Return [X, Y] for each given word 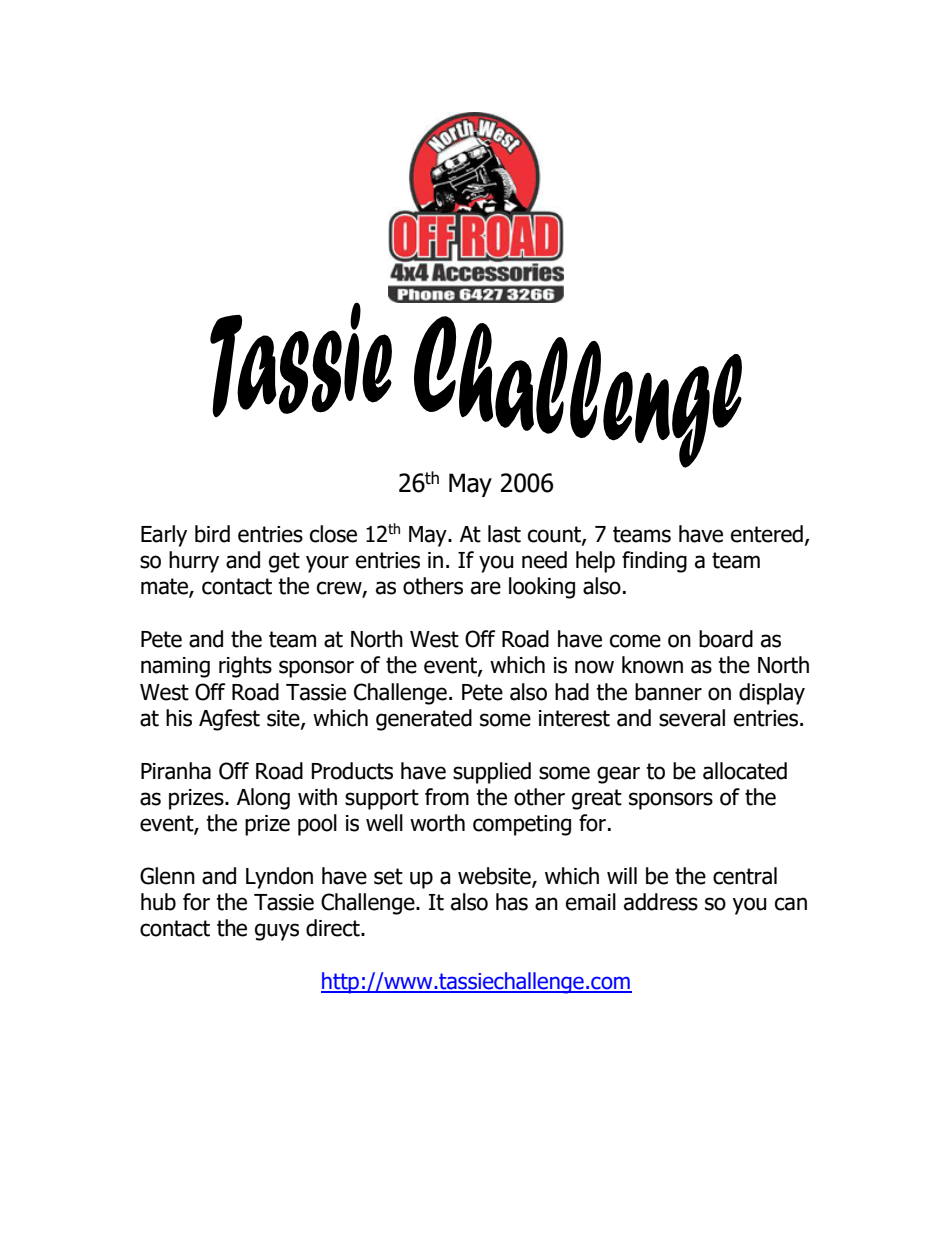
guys [277, 932]
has [512, 902]
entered [767, 534]
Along [263, 799]
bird [212, 534]
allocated [745, 771]
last [504, 534]
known [652, 665]
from [447, 797]
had [572, 692]
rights [245, 667]
